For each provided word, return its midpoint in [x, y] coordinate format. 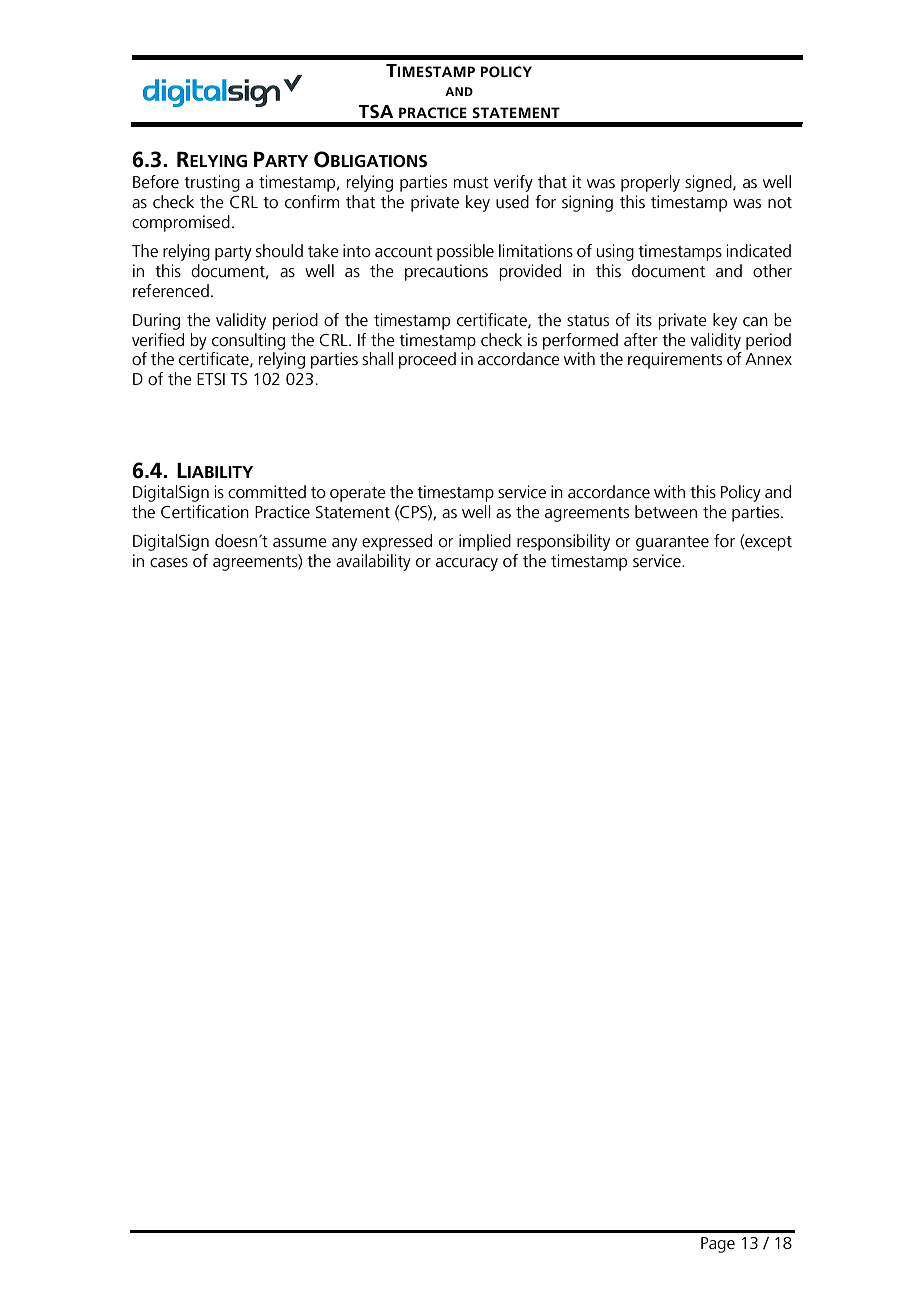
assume [300, 543]
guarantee [672, 543]
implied [485, 542]
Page [718, 1245]
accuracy [467, 564]
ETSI [211, 379]
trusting [212, 183]
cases [169, 563]
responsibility [563, 542]
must [471, 182]
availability [373, 562]
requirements [675, 360]
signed [709, 183]
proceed [427, 360]
